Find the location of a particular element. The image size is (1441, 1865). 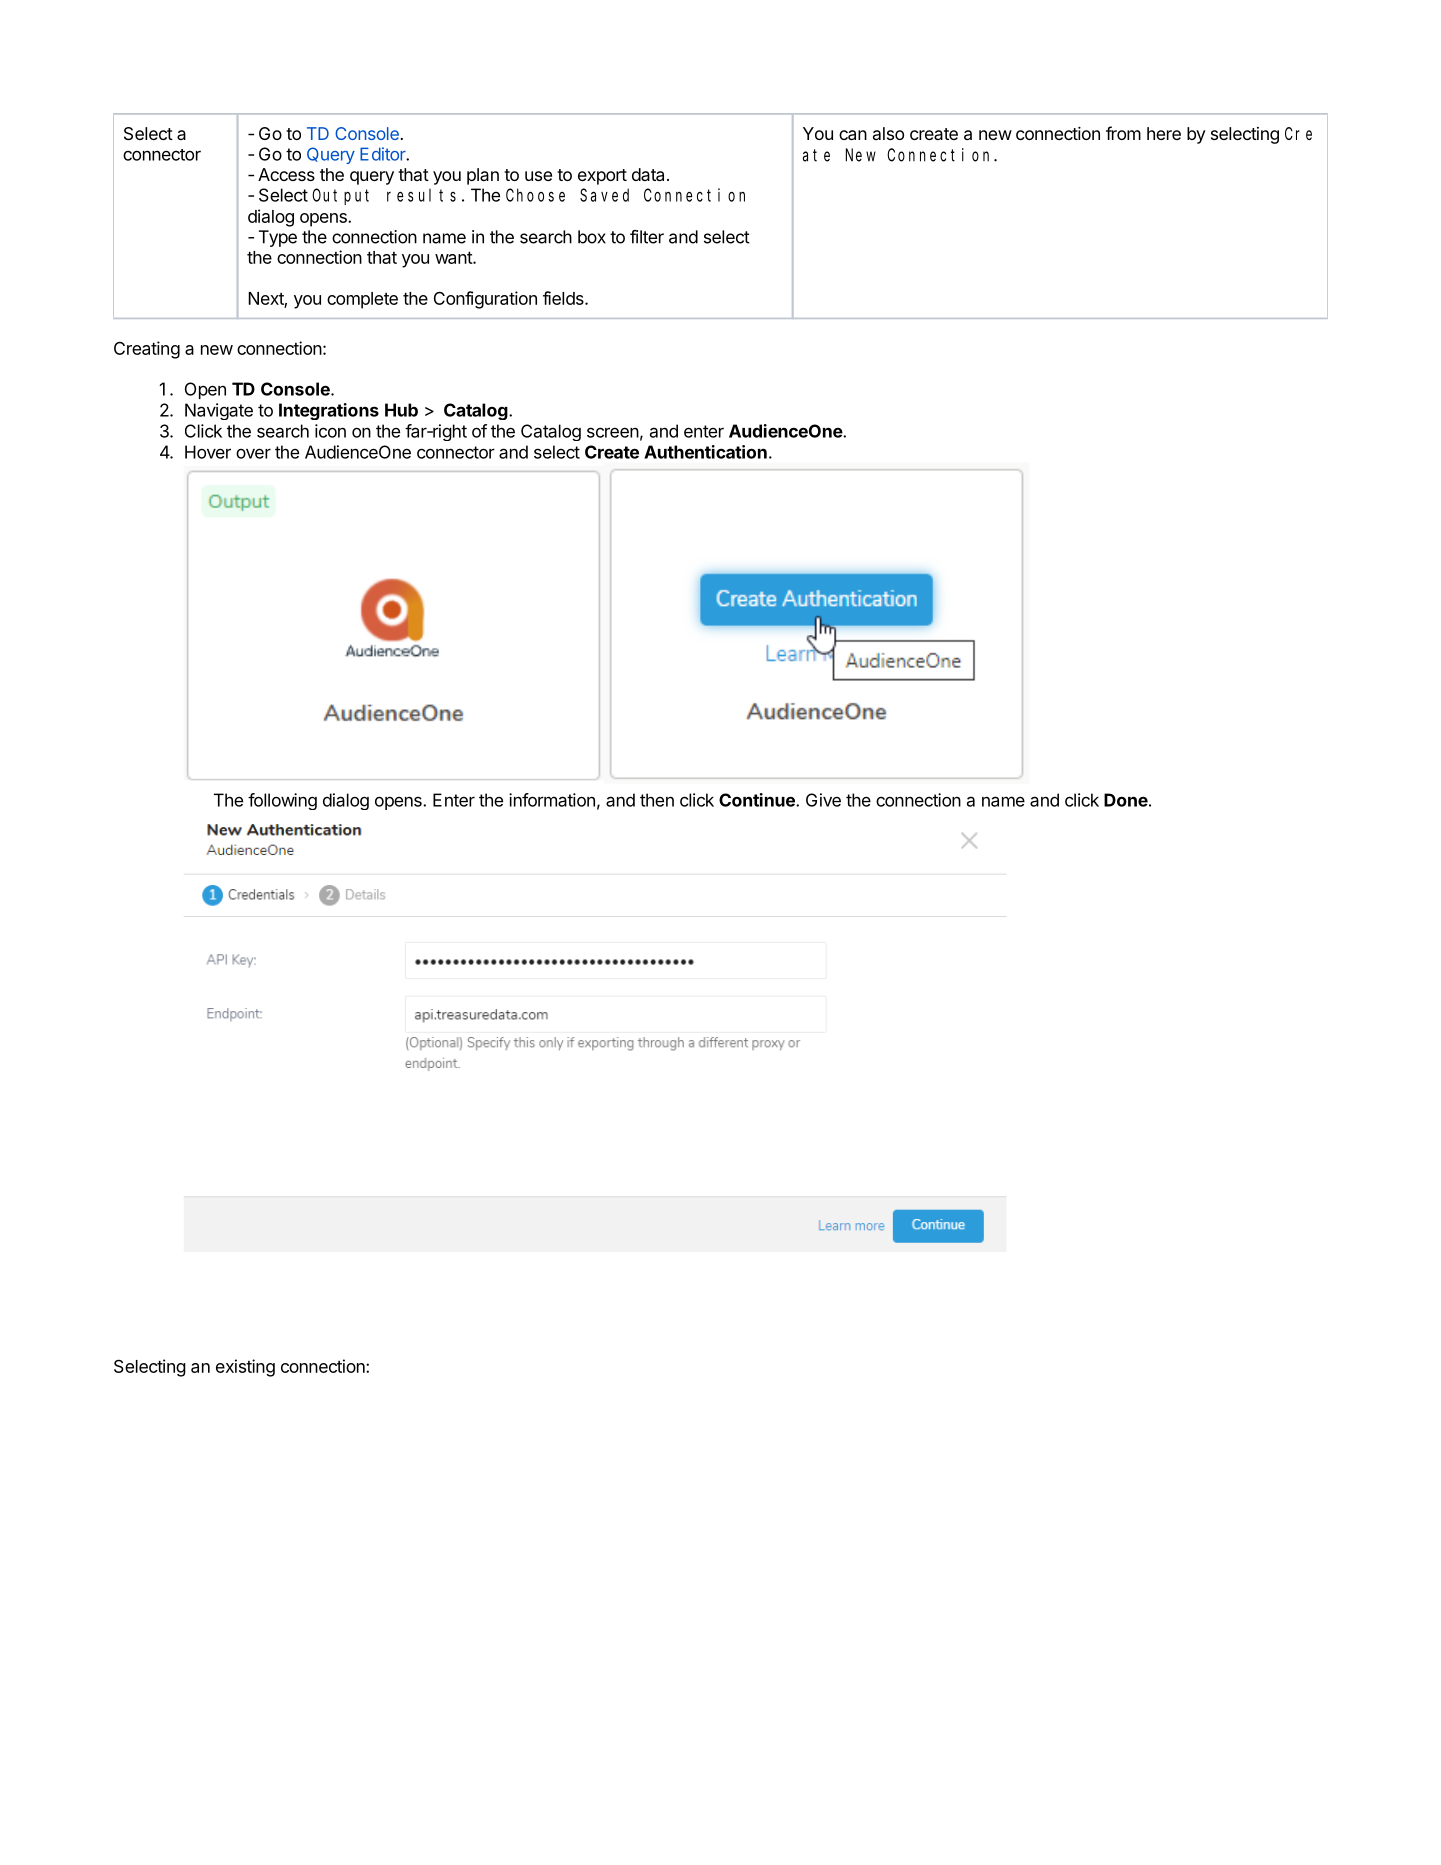

Hub is located at coordinates (401, 410).
